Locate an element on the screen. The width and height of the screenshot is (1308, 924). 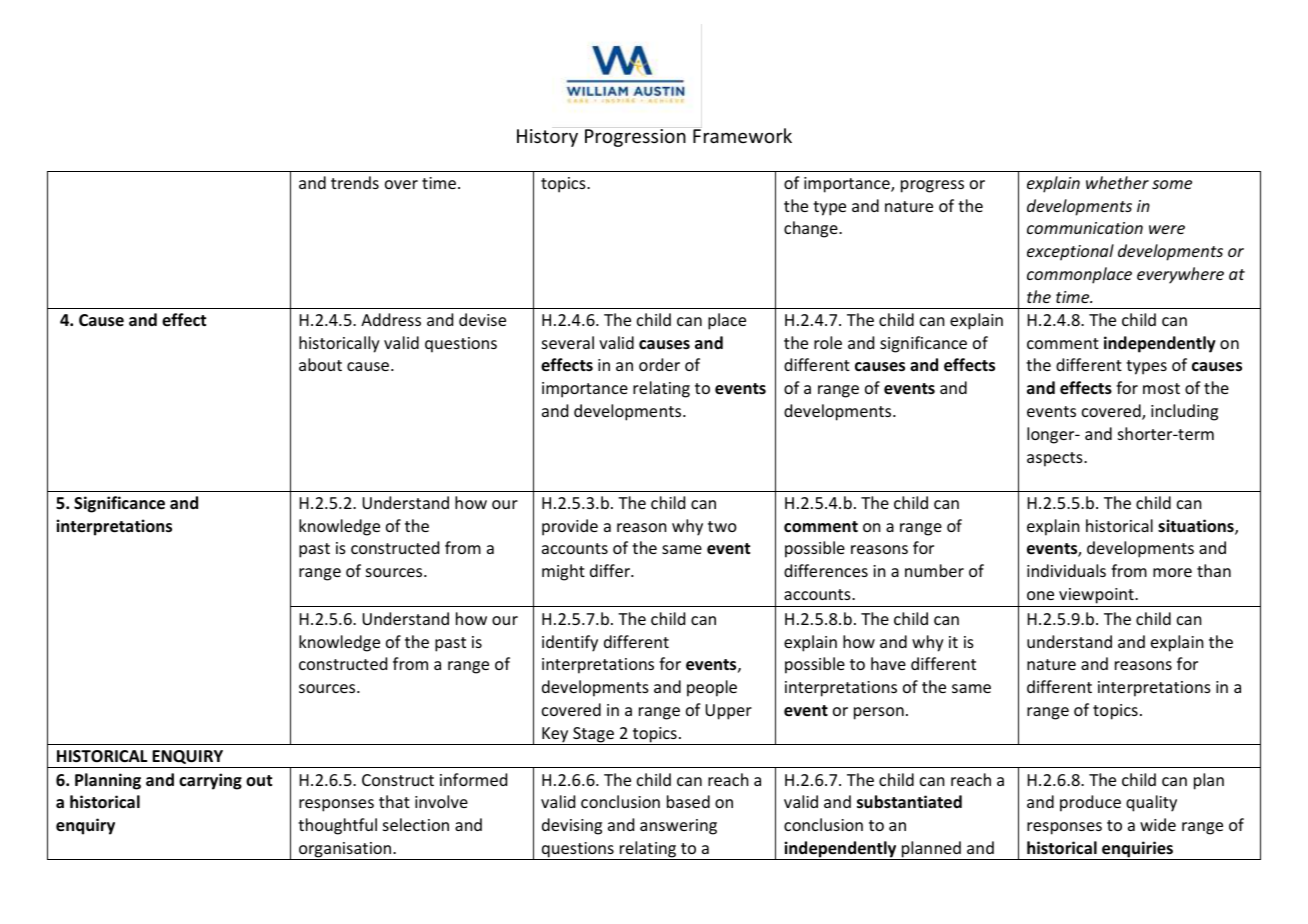
wide is located at coordinates (1158, 824).
